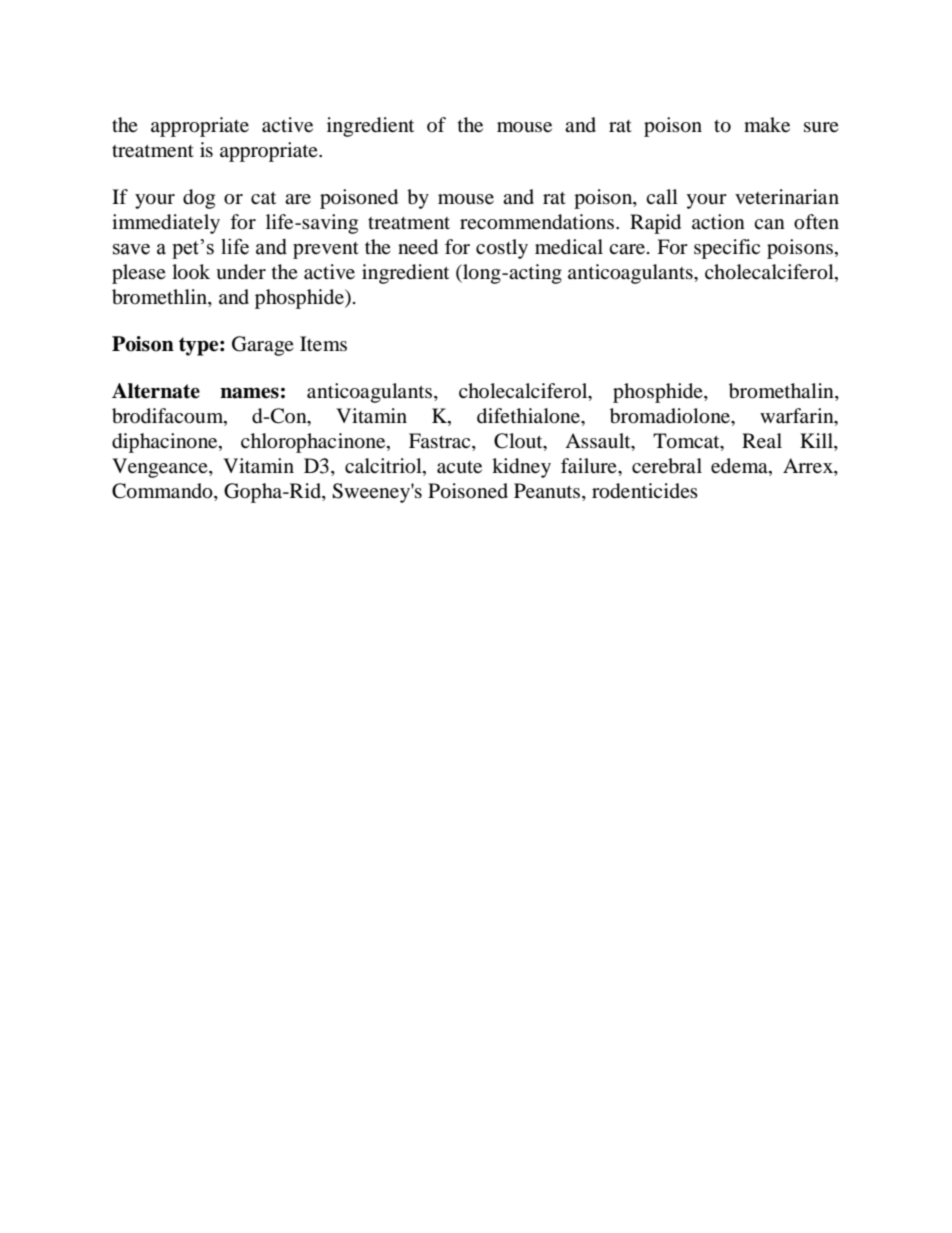 The image size is (952, 1233). Describe the element at coordinates (740, 467) in the page. I see `edema` at that location.
